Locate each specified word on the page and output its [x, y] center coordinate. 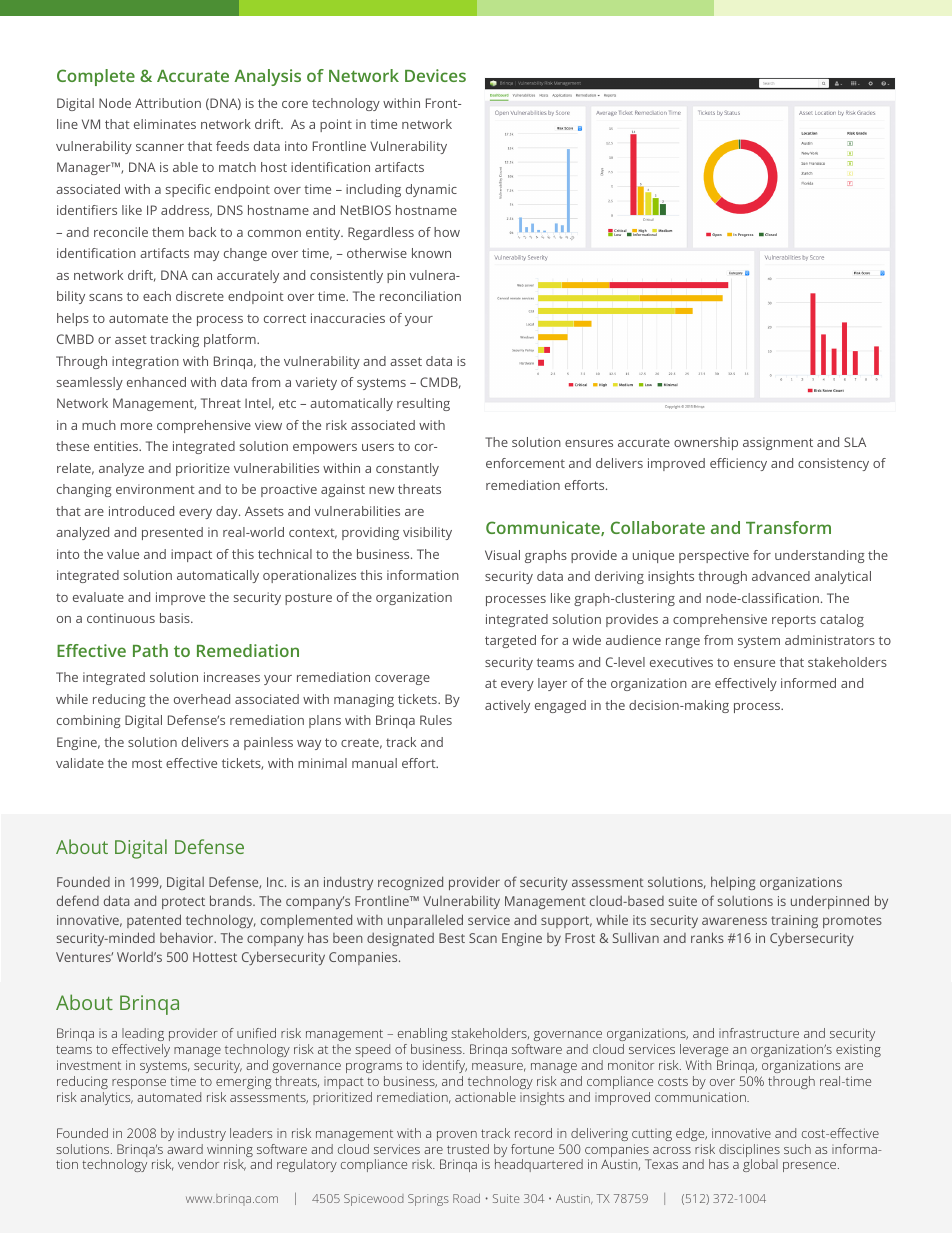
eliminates [165, 124]
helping [733, 883]
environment [155, 489]
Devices [435, 75]
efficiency [738, 464]
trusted [468, 1149]
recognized [410, 883]
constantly [407, 469]
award [185, 1149]
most [147, 763]
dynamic [431, 190]
